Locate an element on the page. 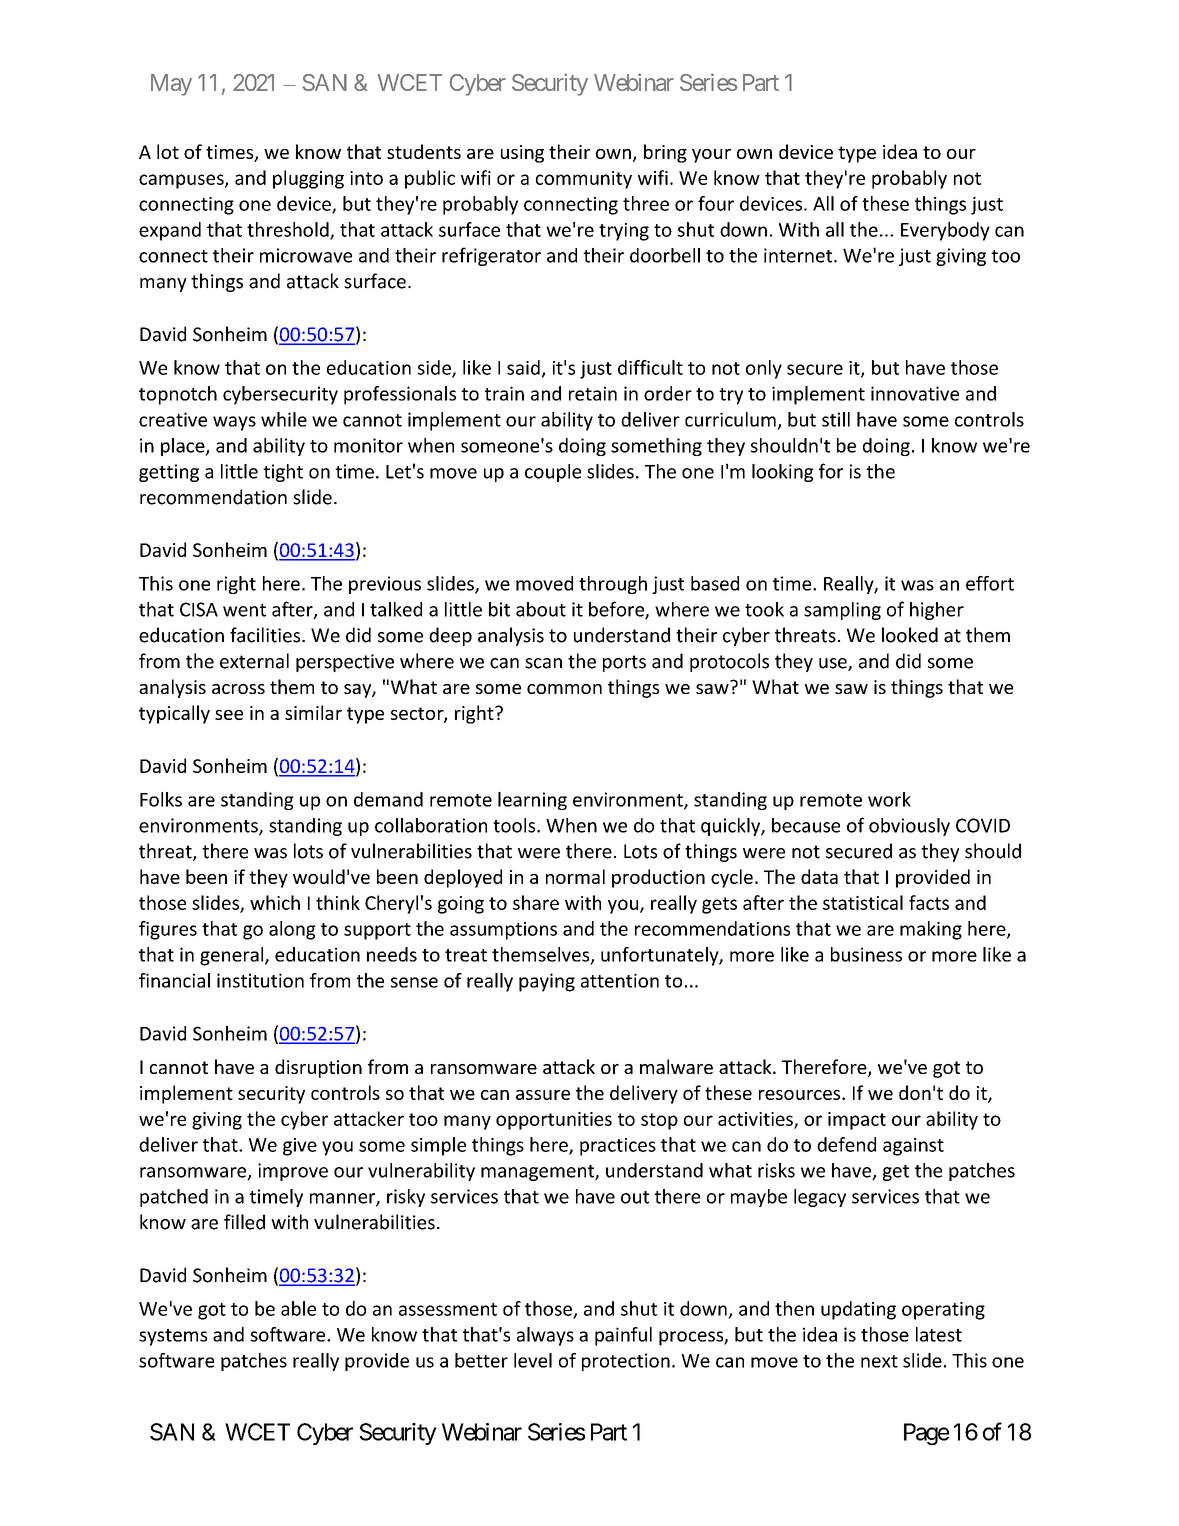 The width and height of the page is (1179, 1526). through is located at coordinates (613, 585).
